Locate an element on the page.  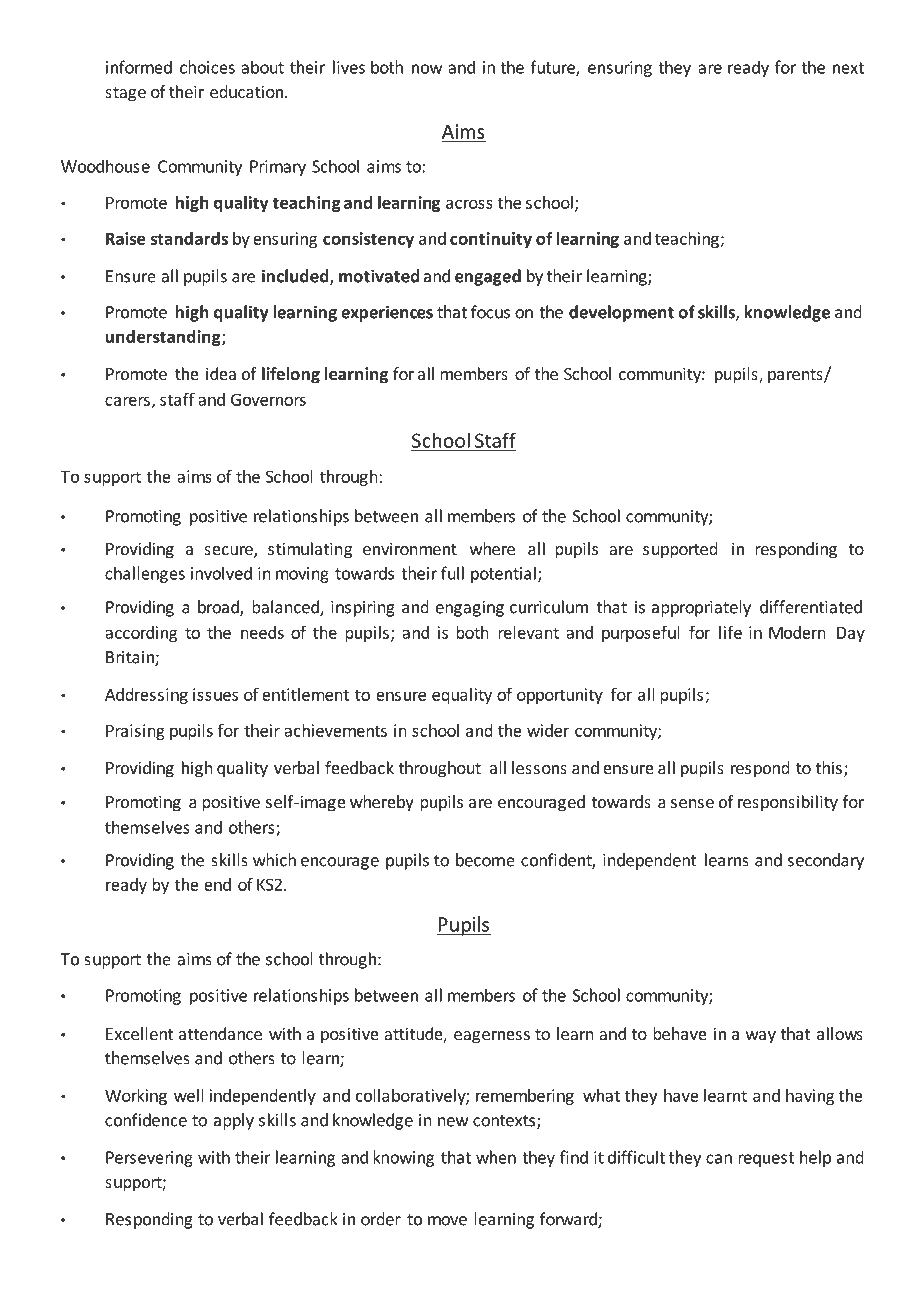
Persevering is located at coordinates (149, 1159).
